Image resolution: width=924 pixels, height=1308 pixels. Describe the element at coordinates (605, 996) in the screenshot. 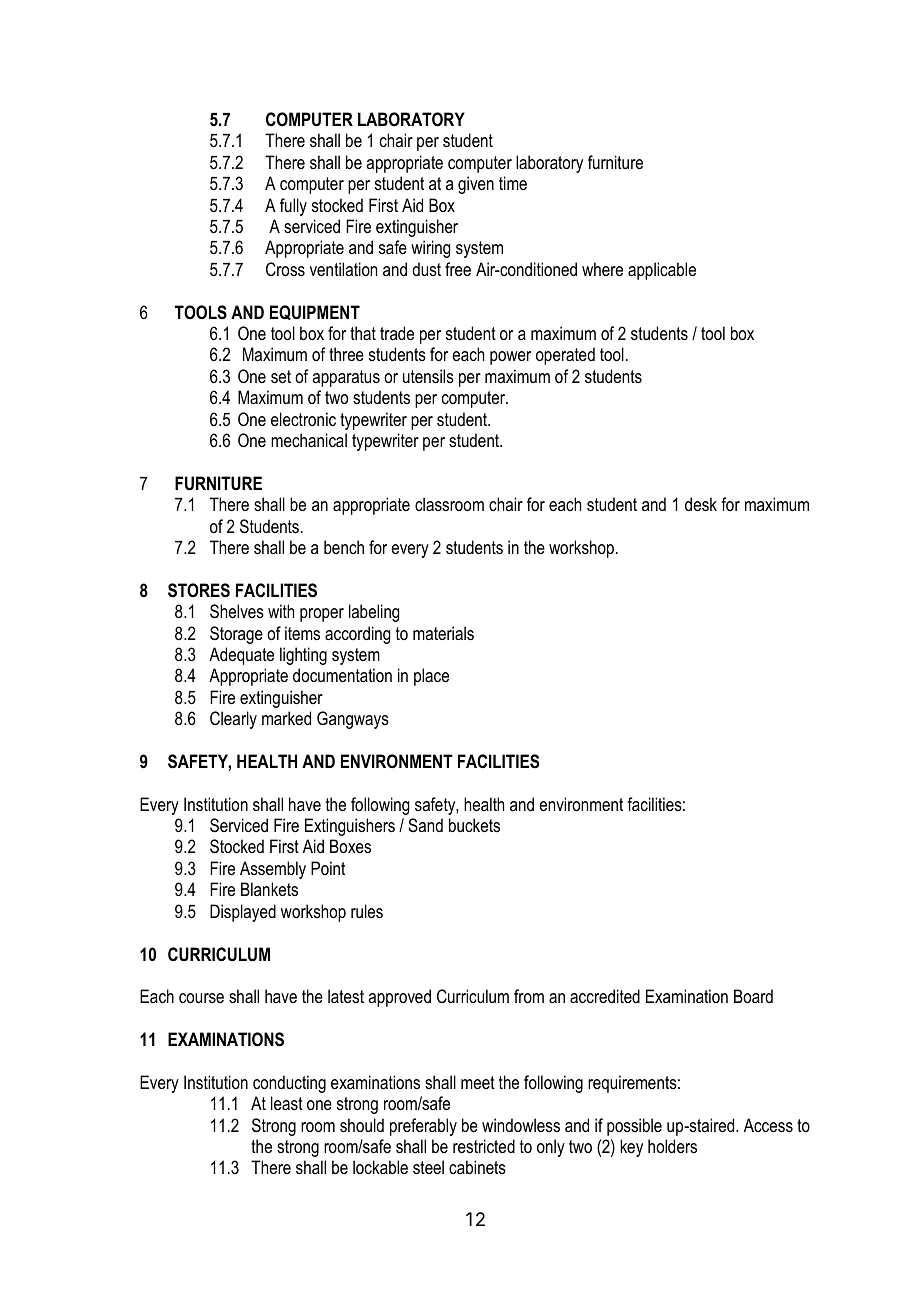

I see `accredited` at that location.
